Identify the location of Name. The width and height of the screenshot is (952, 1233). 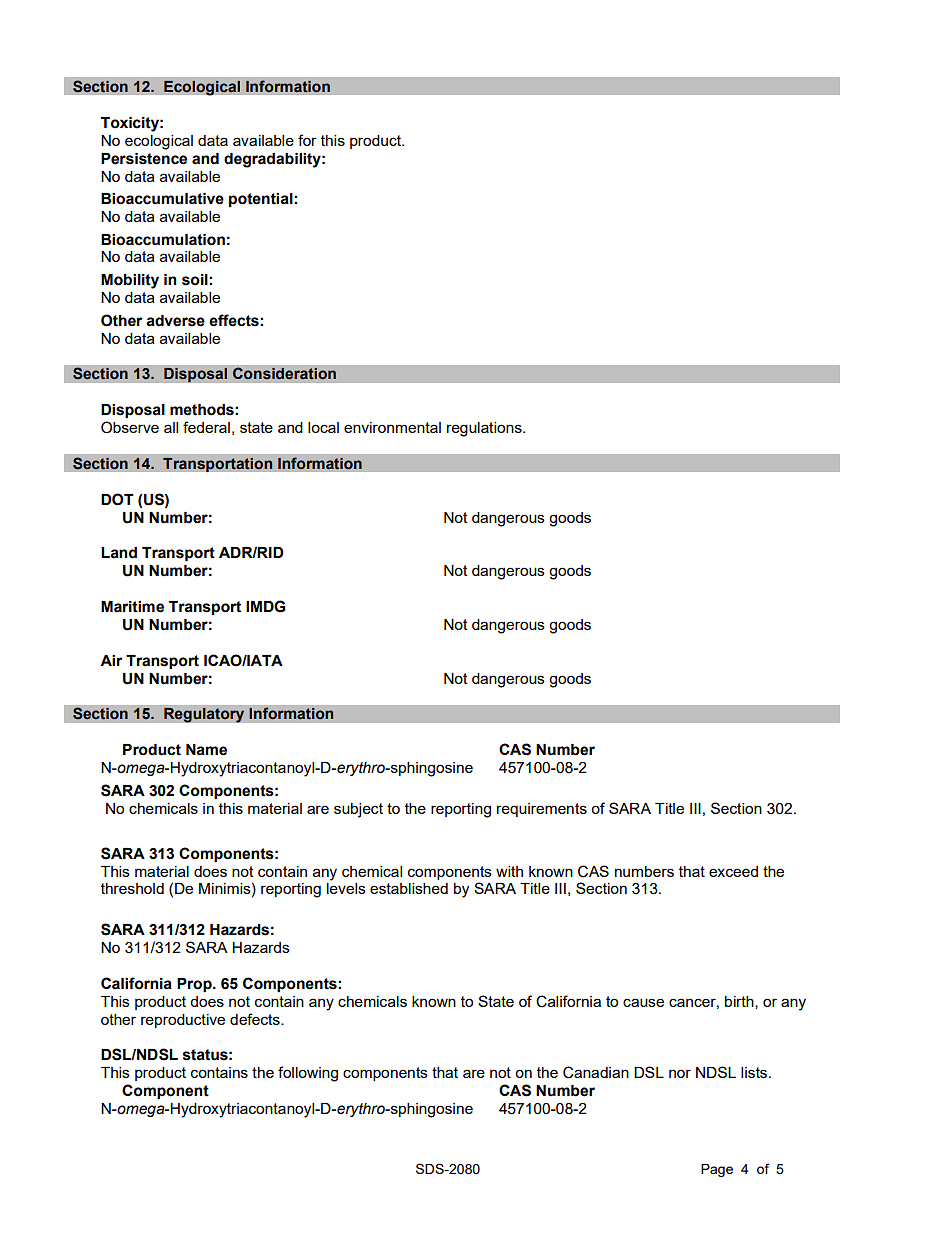
(206, 750).
